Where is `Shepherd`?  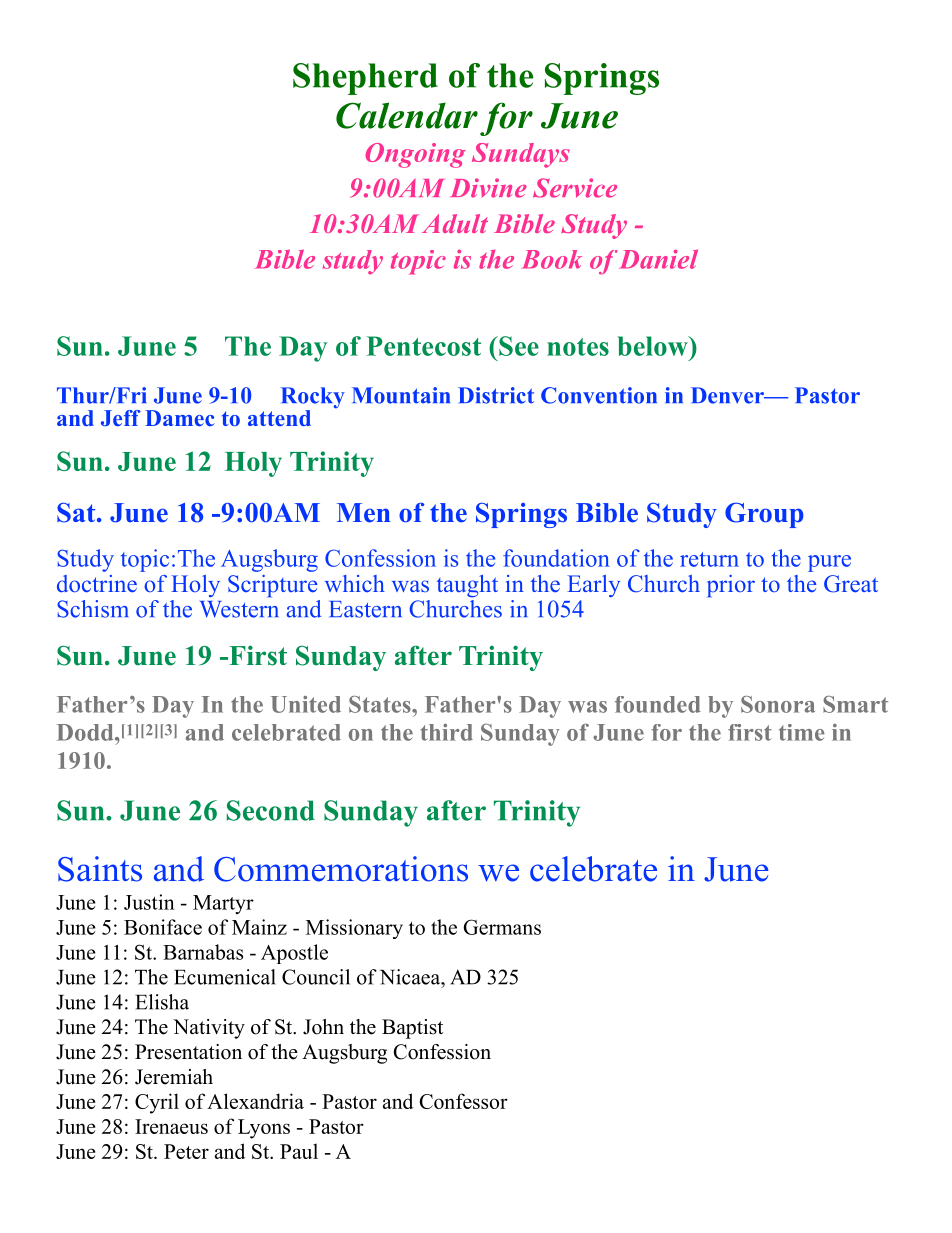
Shepherd is located at coordinates (365, 79).
